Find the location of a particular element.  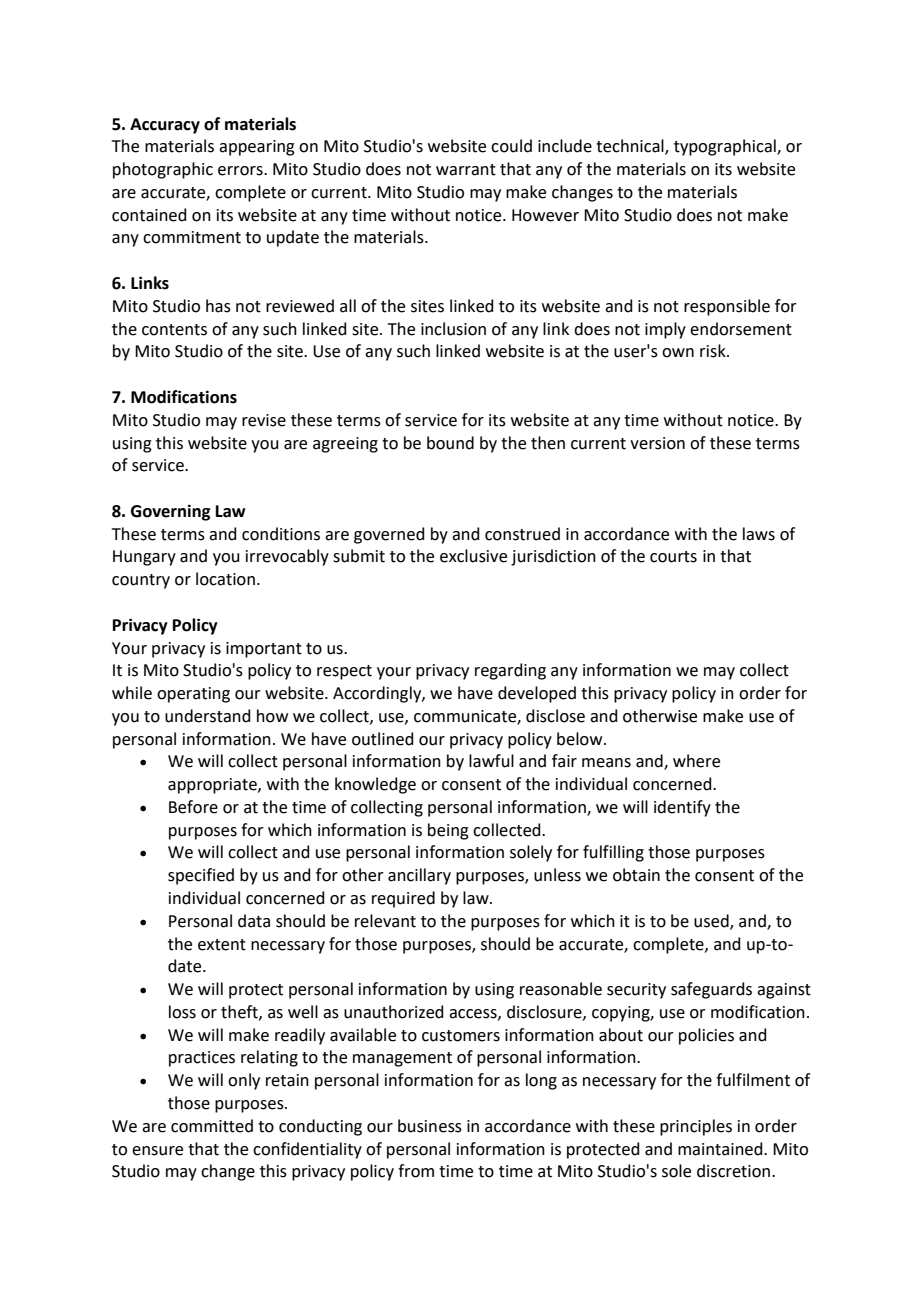

identify is located at coordinates (682, 808).
